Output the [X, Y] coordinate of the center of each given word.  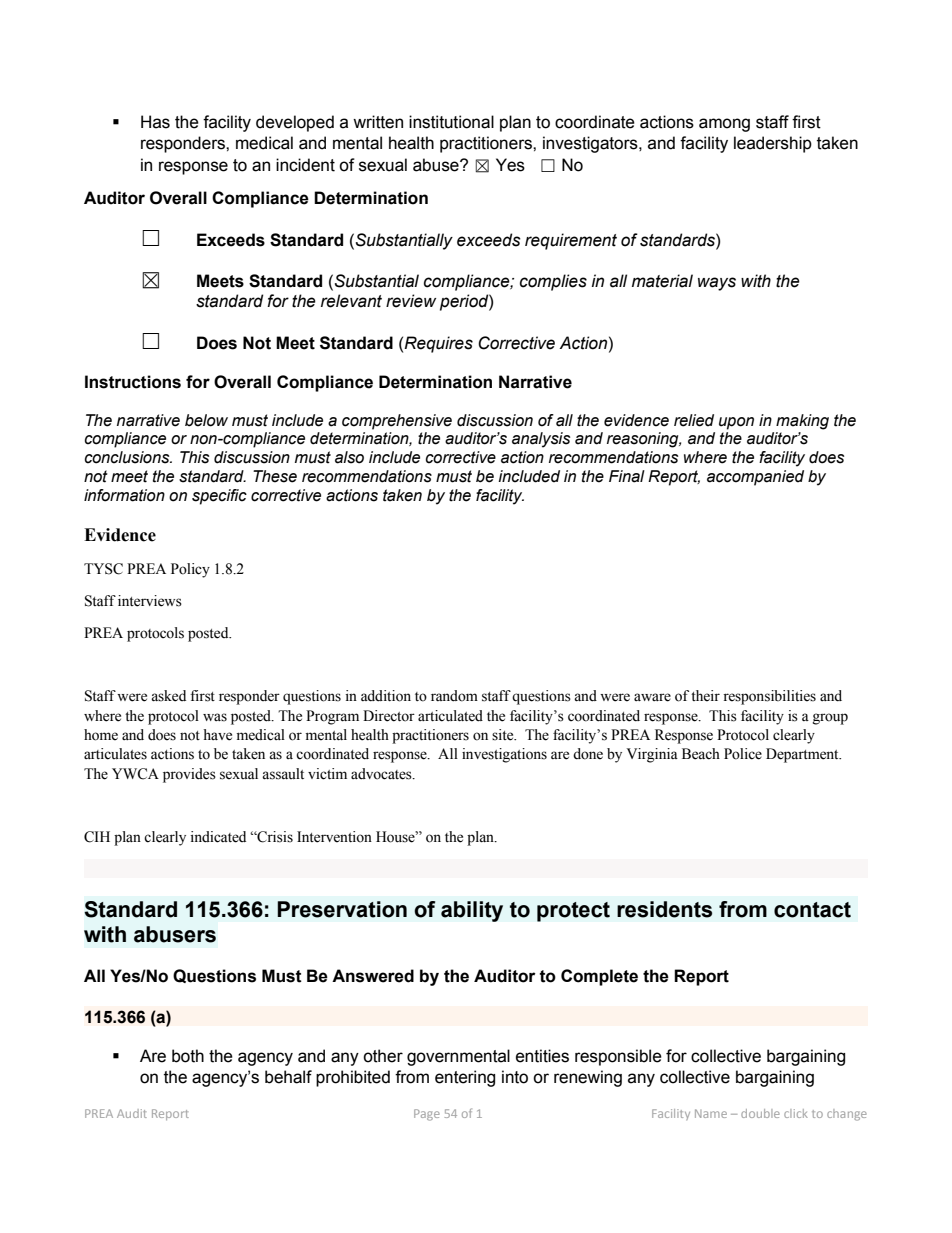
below [206, 420]
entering [465, 1078]
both [188, 1056]
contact [812, 910]
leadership [773, 144]
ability [472, 911]
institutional [451, 122]
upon [736, 423]
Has [155, 122]
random [454, 696]
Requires [438, 344]
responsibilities [769, 697]
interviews [150, 601]
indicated [218, 837]
